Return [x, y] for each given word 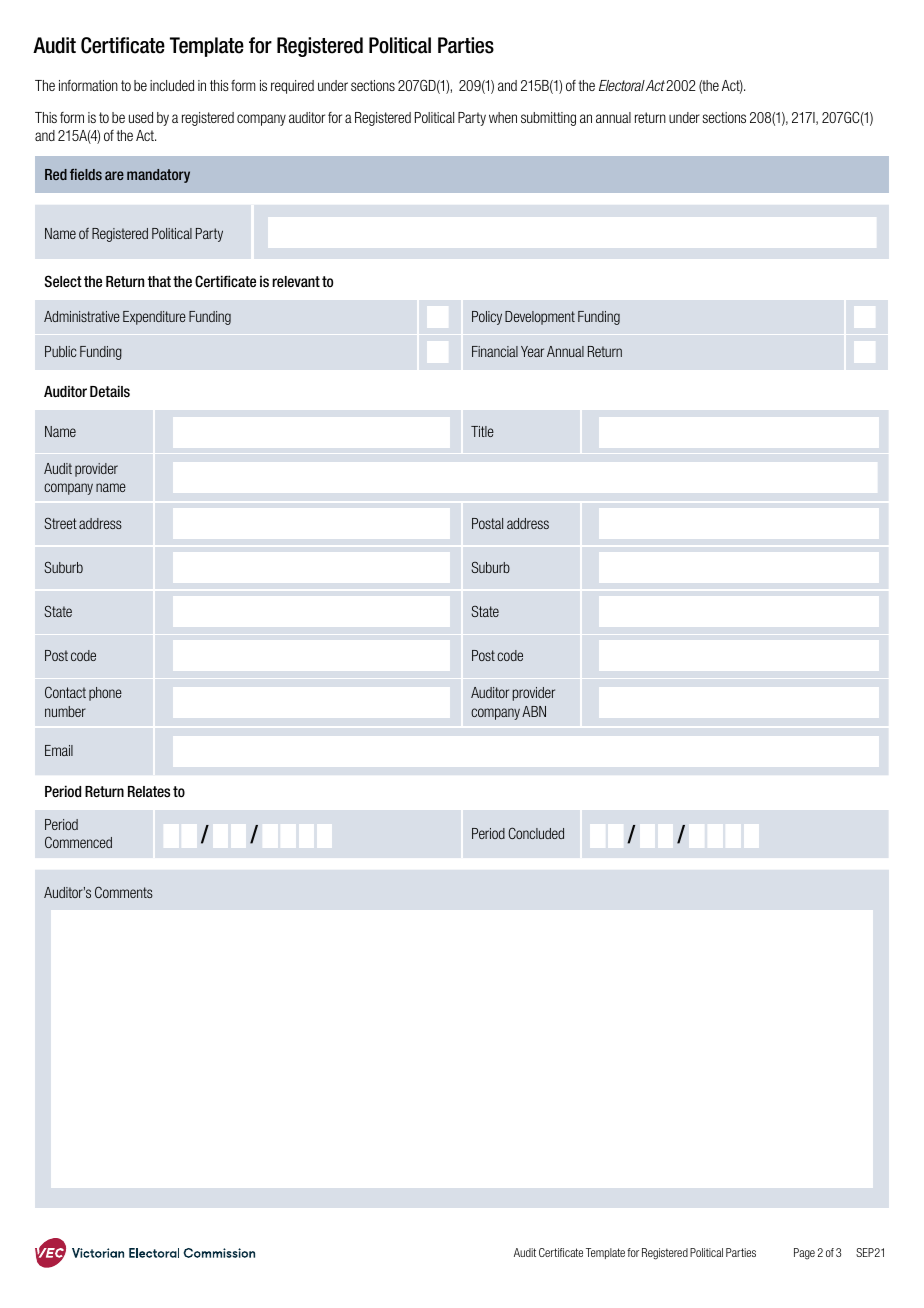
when [503, 117]
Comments [124, 892]
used [141, 117]
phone [105, 694]
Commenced [78, 842]
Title [482, 431]
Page [804, 1254]
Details [110, 391]
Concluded [536, 833]
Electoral [622, 85]
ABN [534, 711]
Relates [149, 791]
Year [532, 351]
